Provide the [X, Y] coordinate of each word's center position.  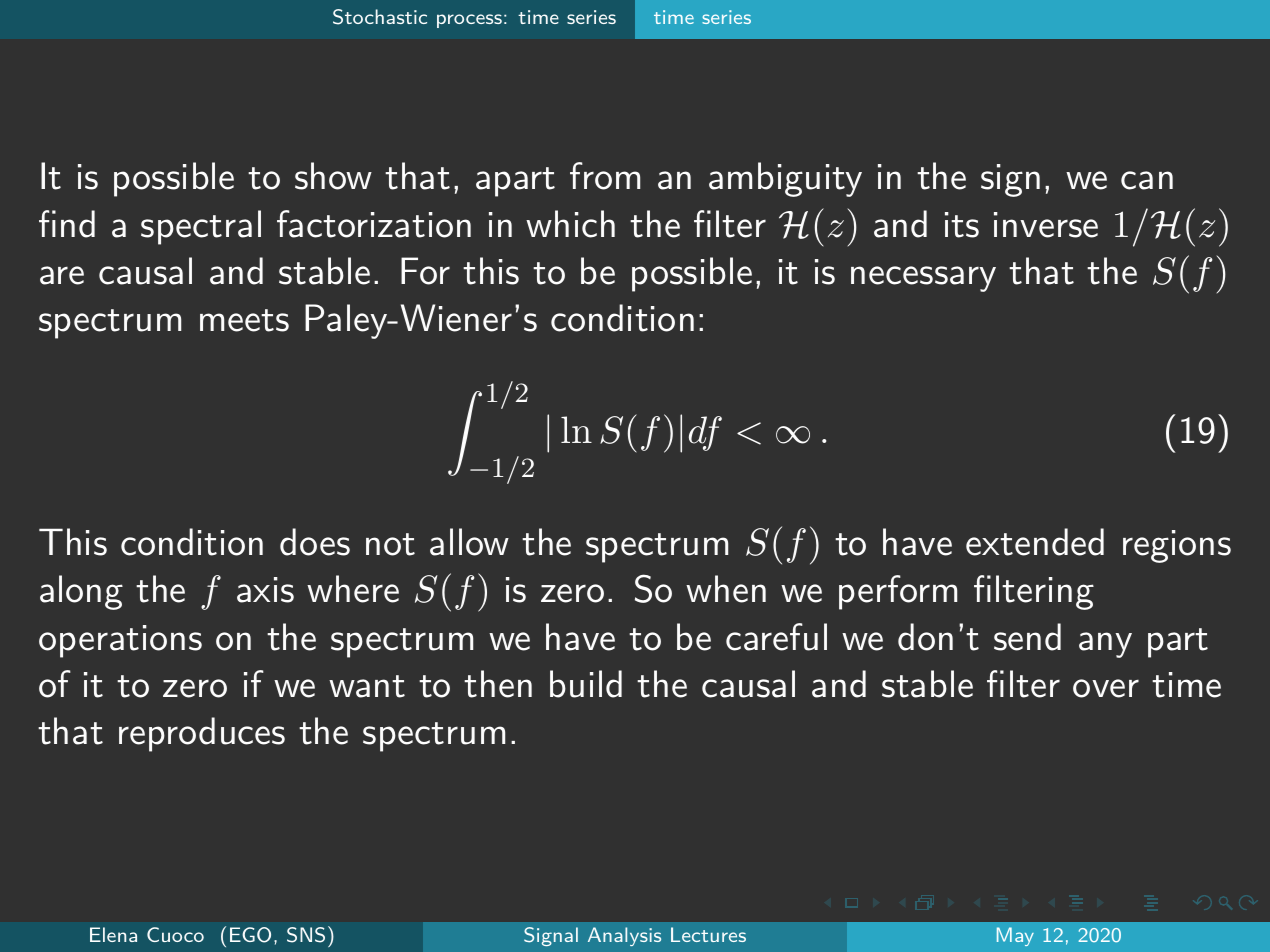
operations [120, 641]
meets [244, 320]
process [469, 21]
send [1027, 637]
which [570, 224]
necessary [923, 279]
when [726, 589]
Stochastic [380, 17]
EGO [250, 935]
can [1147, 180]
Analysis [624, 936]
